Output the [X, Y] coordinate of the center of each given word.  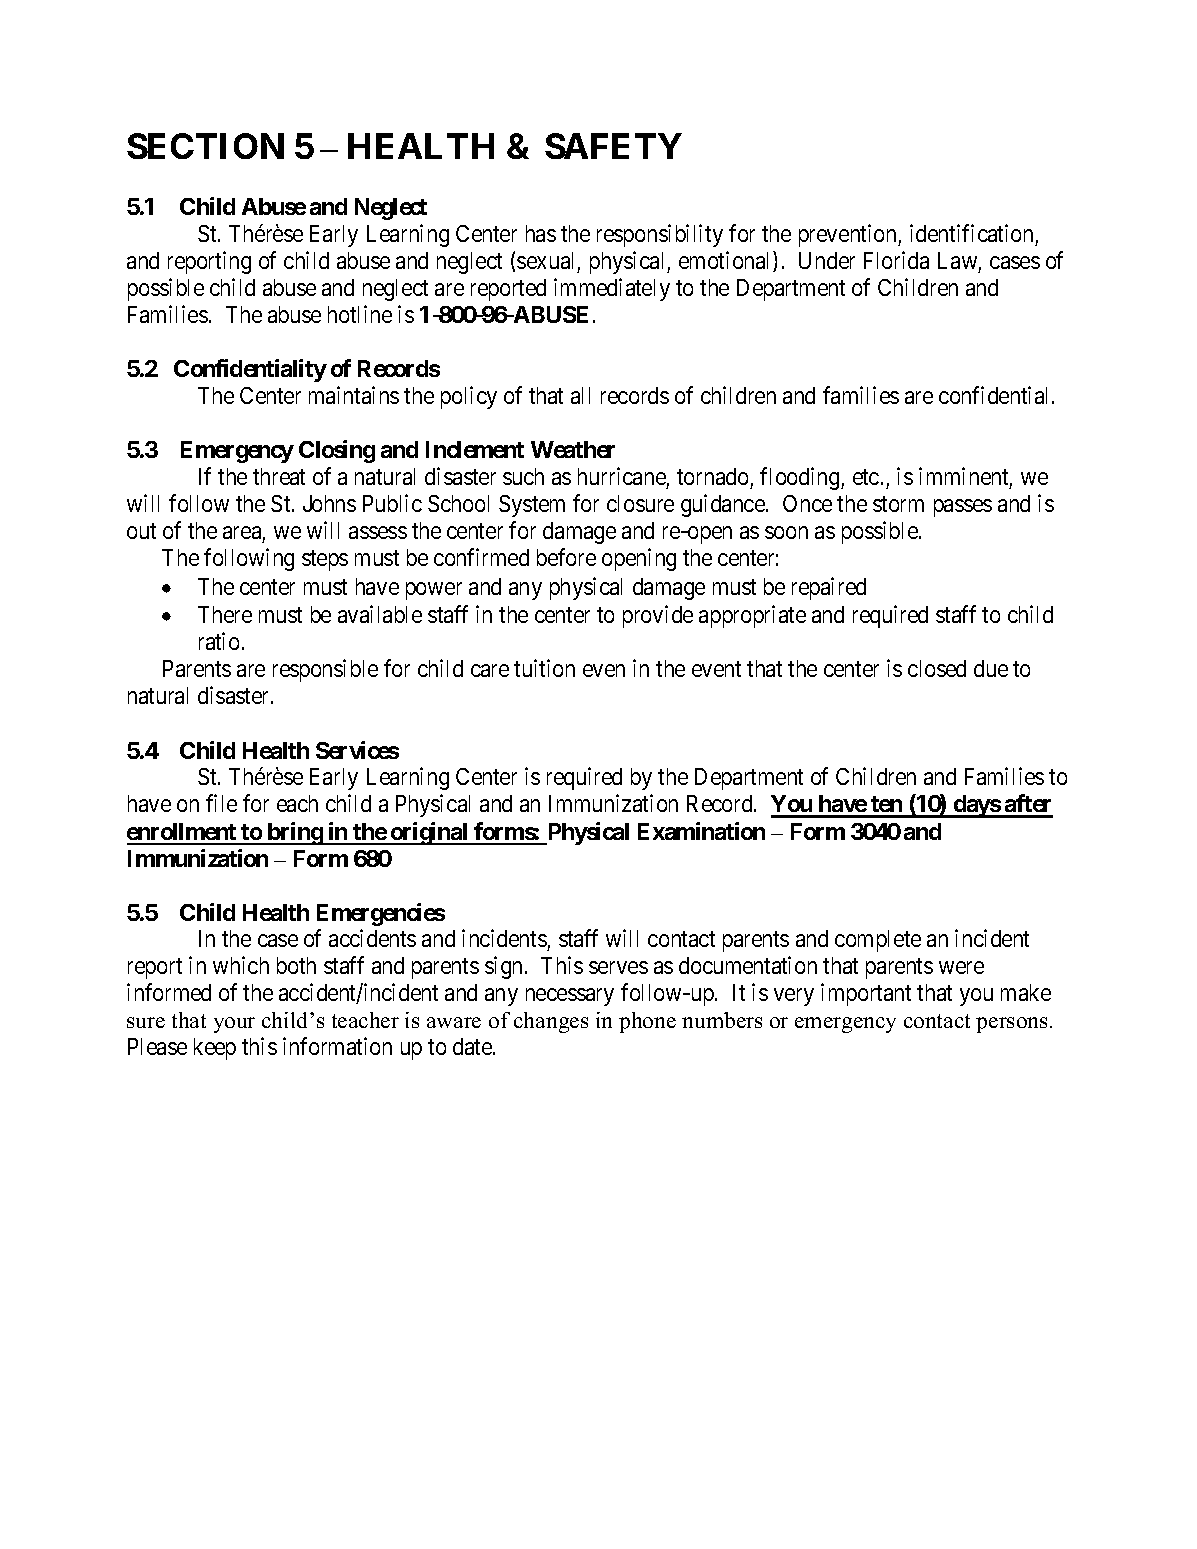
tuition [544, 668]
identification [971, 233]
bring [294, 833]
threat [279, 476]
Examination [701, 831]
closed [937, 668]
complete [878, 941]
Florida [896, 260]
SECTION [205, 146]
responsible [325, 670]
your [234, 1025]
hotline [360, 314]
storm [898, 504]
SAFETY [613, 146]
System [532, 506]
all [580, 395]
